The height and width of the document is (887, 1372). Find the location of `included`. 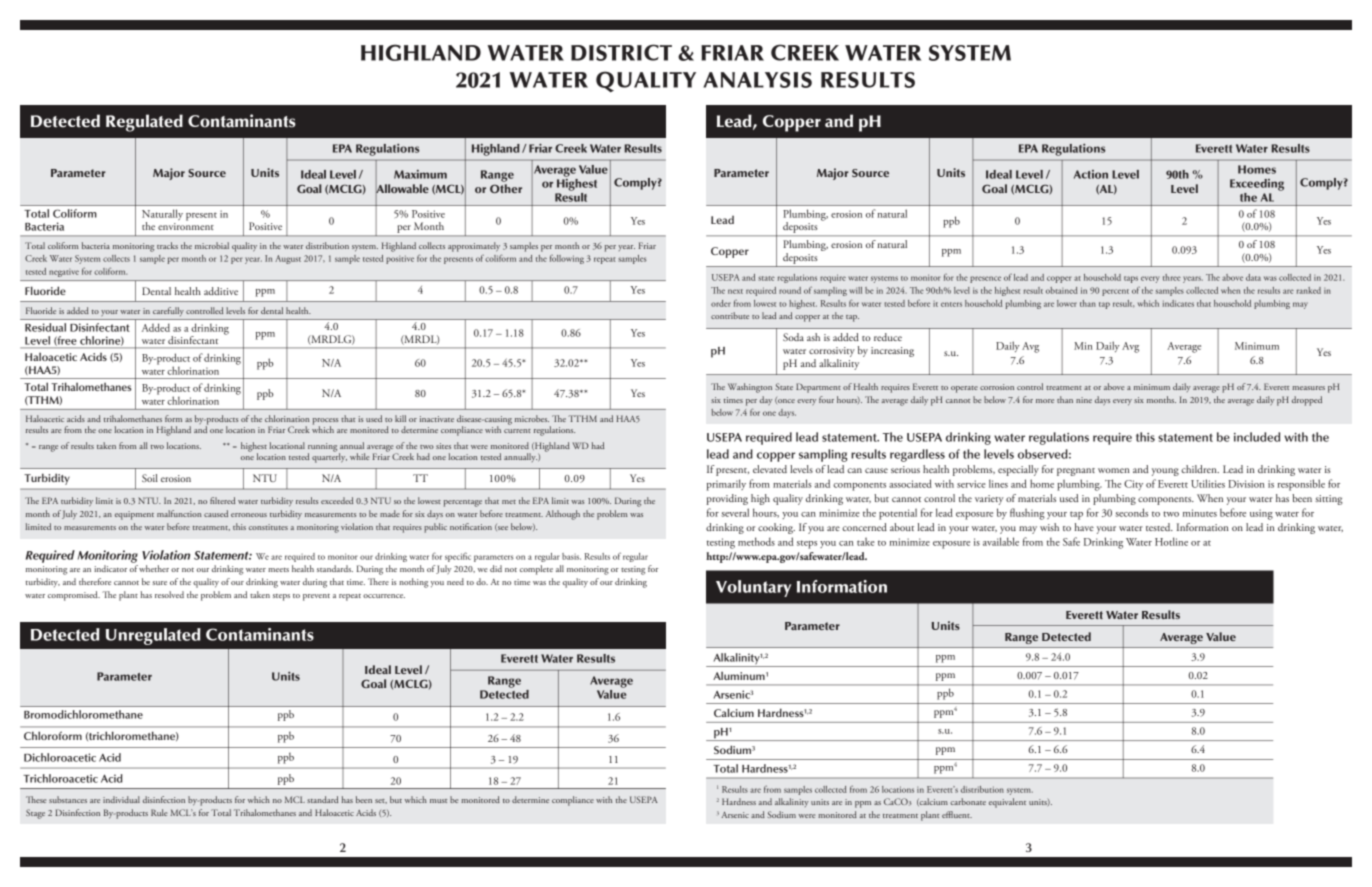

included is located at coordinates (1257, 437).
